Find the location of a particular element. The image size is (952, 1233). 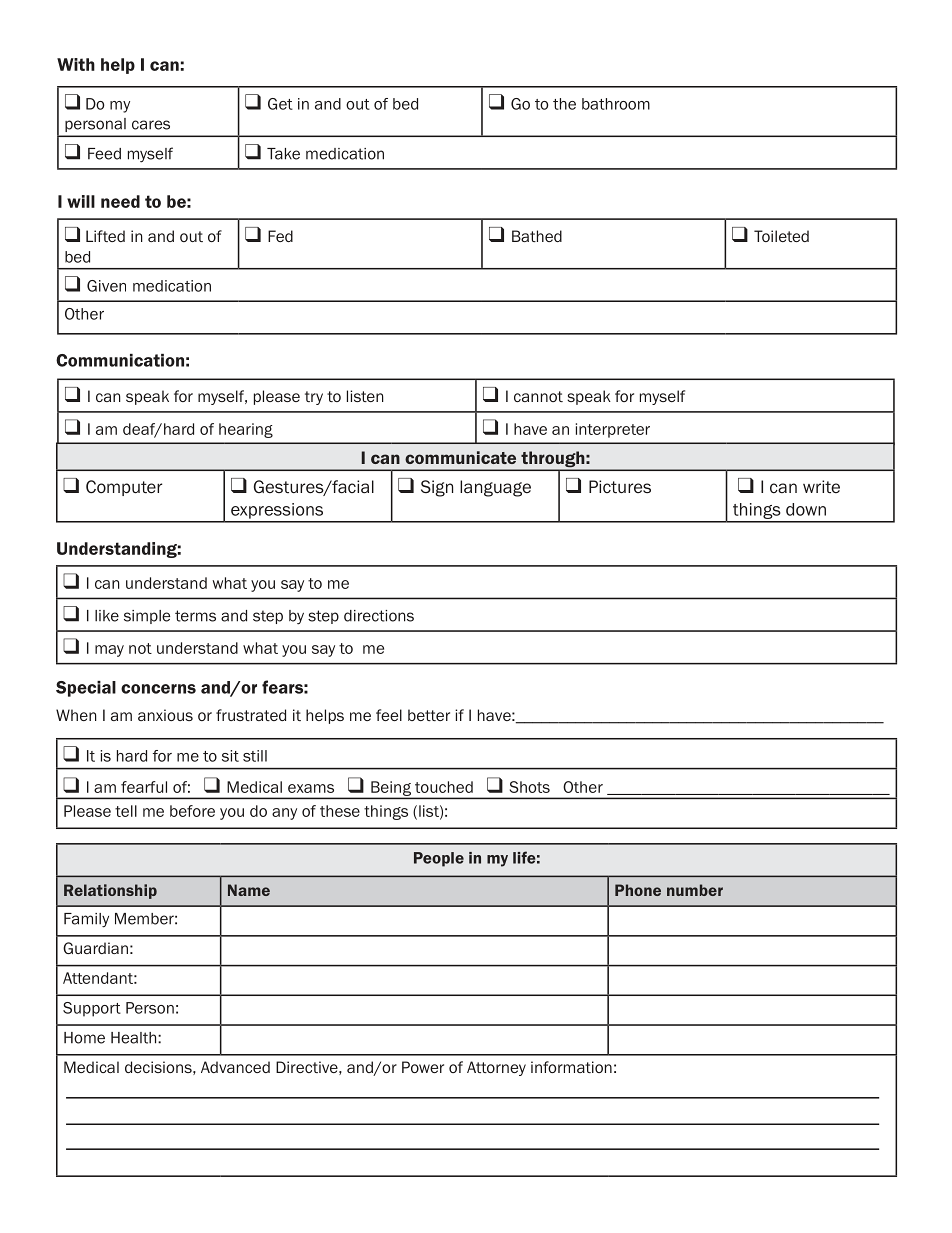

Power is located at coordinates (423, 1067).
